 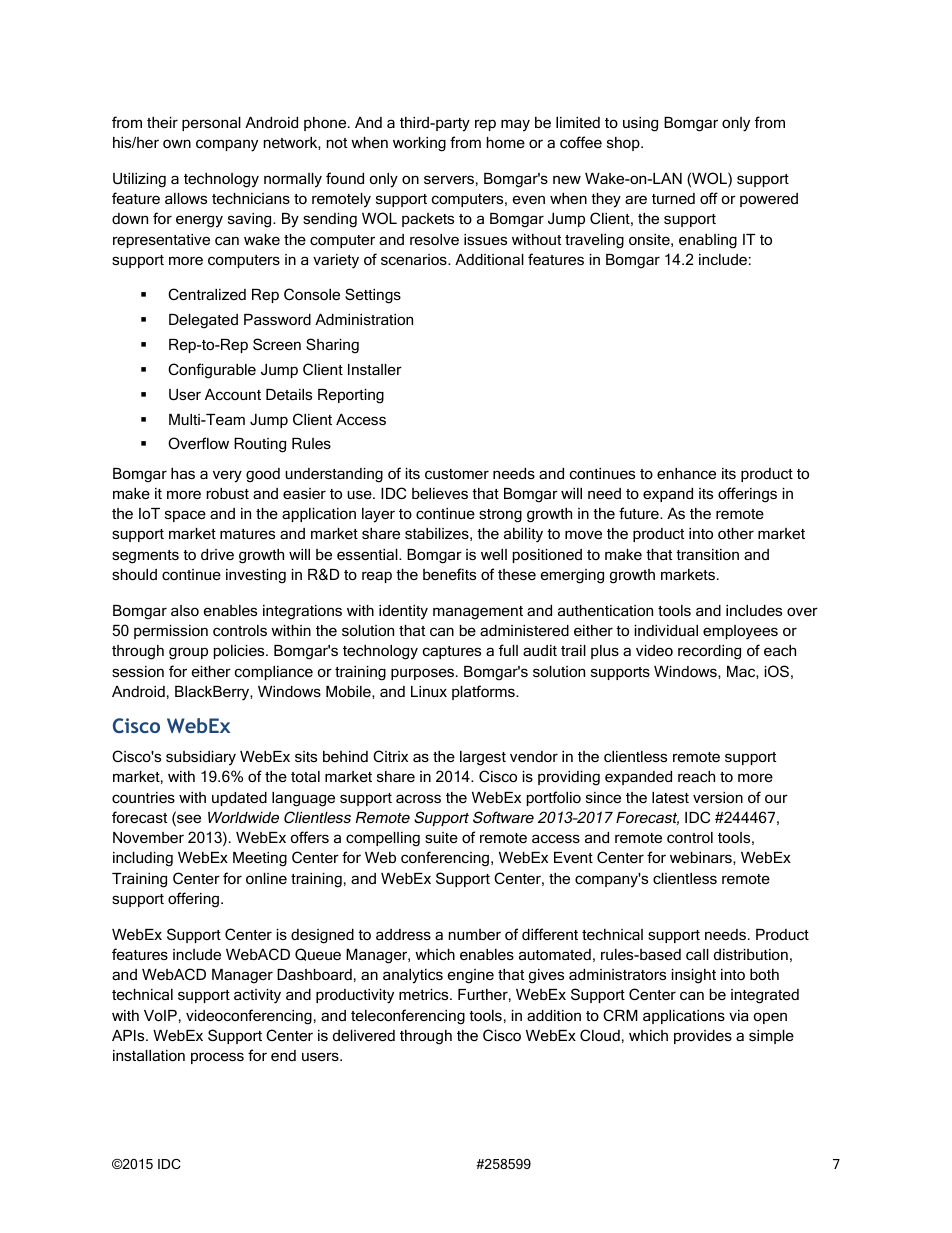 What do you see at coordinates (425, 994) in the document?
I see `metrics` at bounding box center [425, 994].
